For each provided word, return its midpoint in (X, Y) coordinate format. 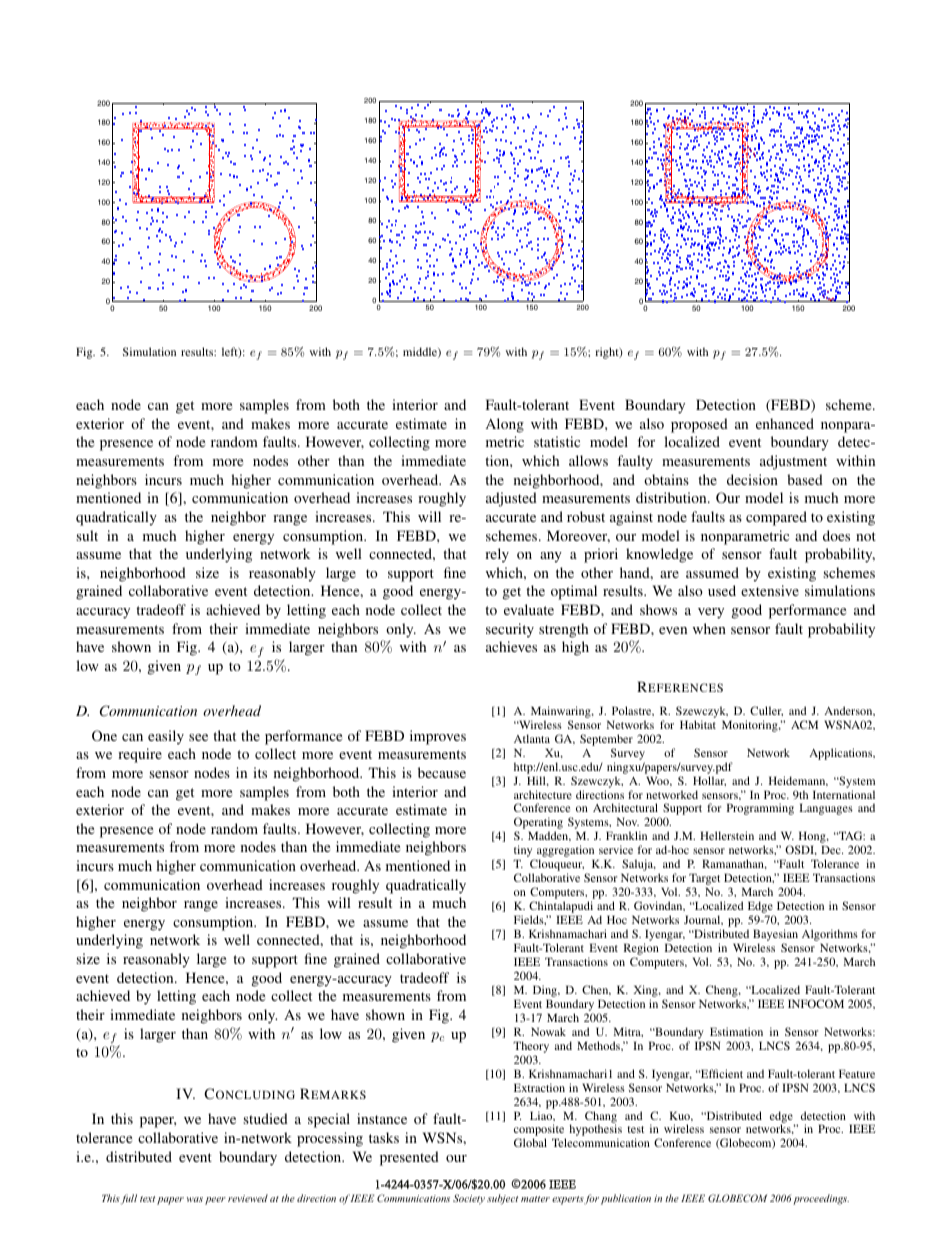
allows (588, 460)
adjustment (793, 462)
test (635, 1129)
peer (215, 1201)
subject (502, 1199)
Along (505, 425)
